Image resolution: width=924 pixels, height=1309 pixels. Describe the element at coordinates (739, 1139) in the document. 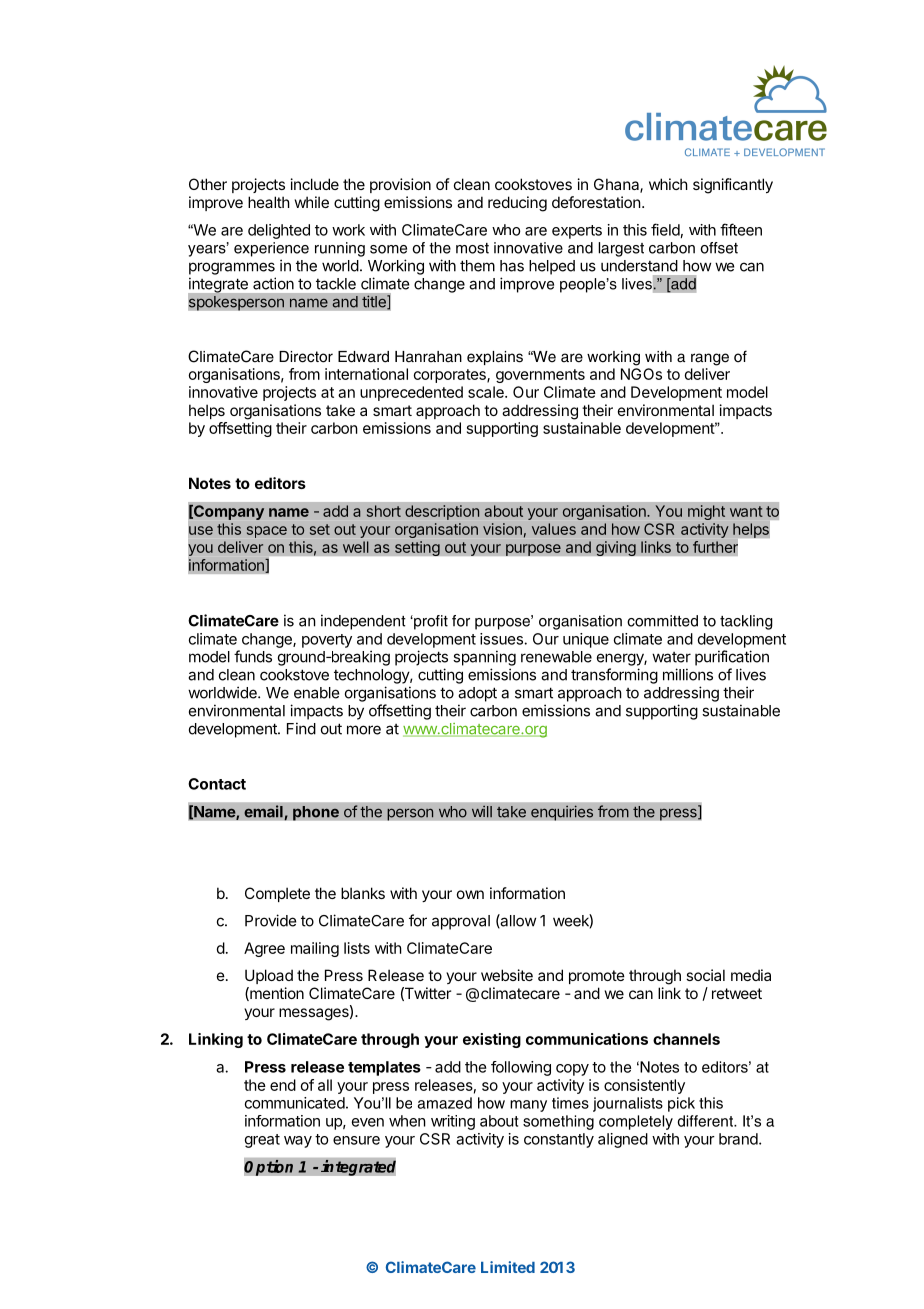

I see `brand` at that location.
